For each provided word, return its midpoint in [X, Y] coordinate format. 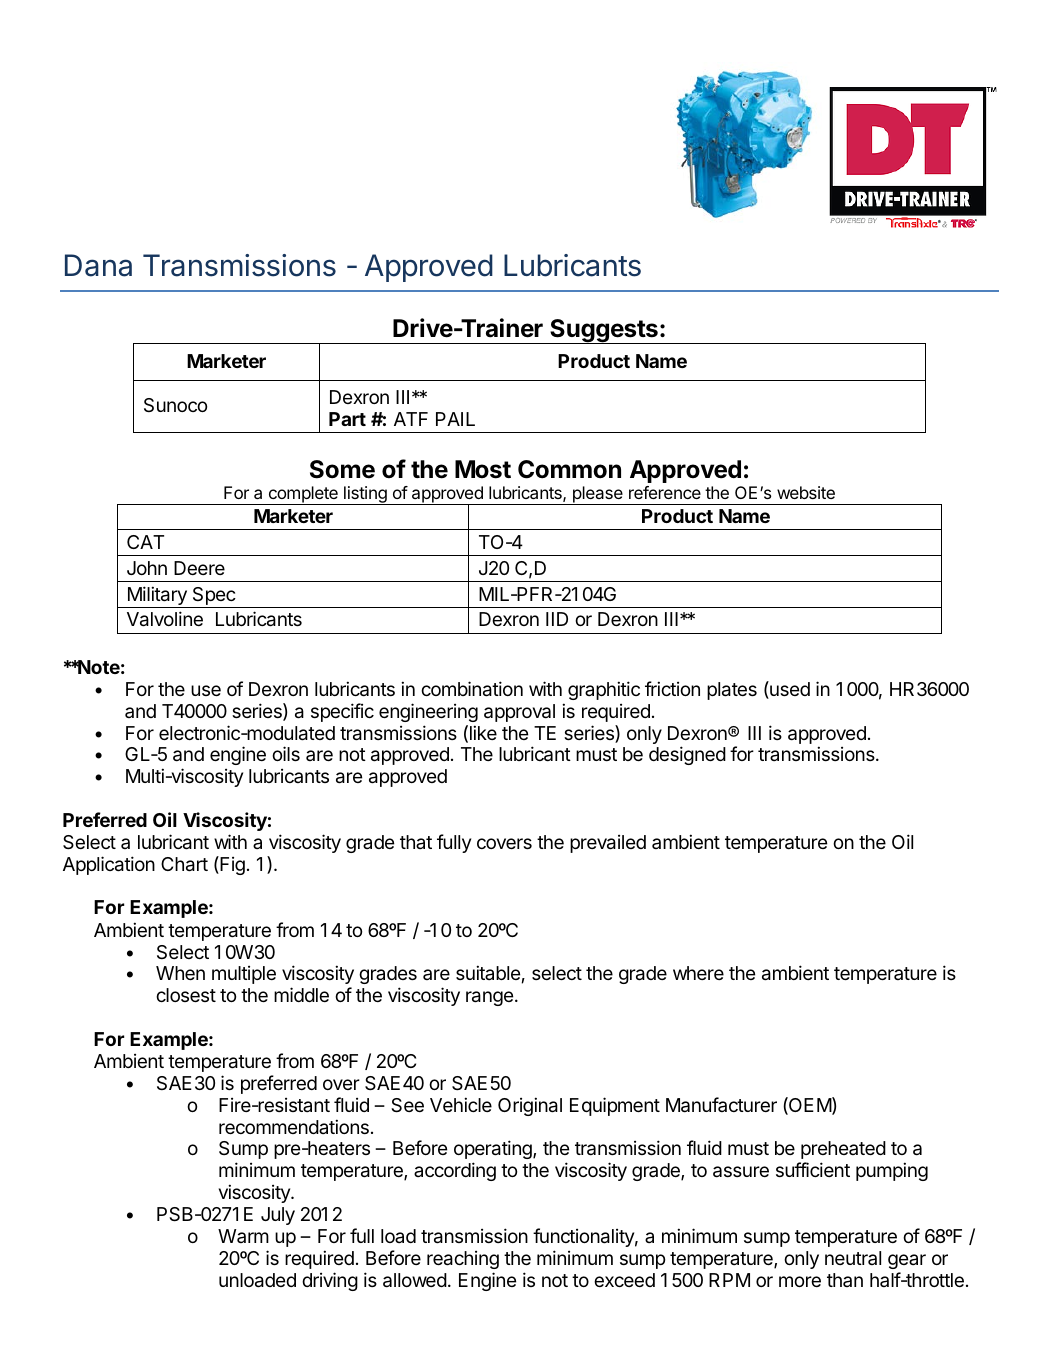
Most [483, 469]
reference [665, 492]
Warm [243, 1236]
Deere [199, 568]
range [489, 998]
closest [186, 995]
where [698, 973]
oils [286, 753]
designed [687, 755]
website [806, 492]
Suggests [604, 331]
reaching [463, 1260]
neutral [853, 1258]
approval [519, 713]
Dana [98, 265]
